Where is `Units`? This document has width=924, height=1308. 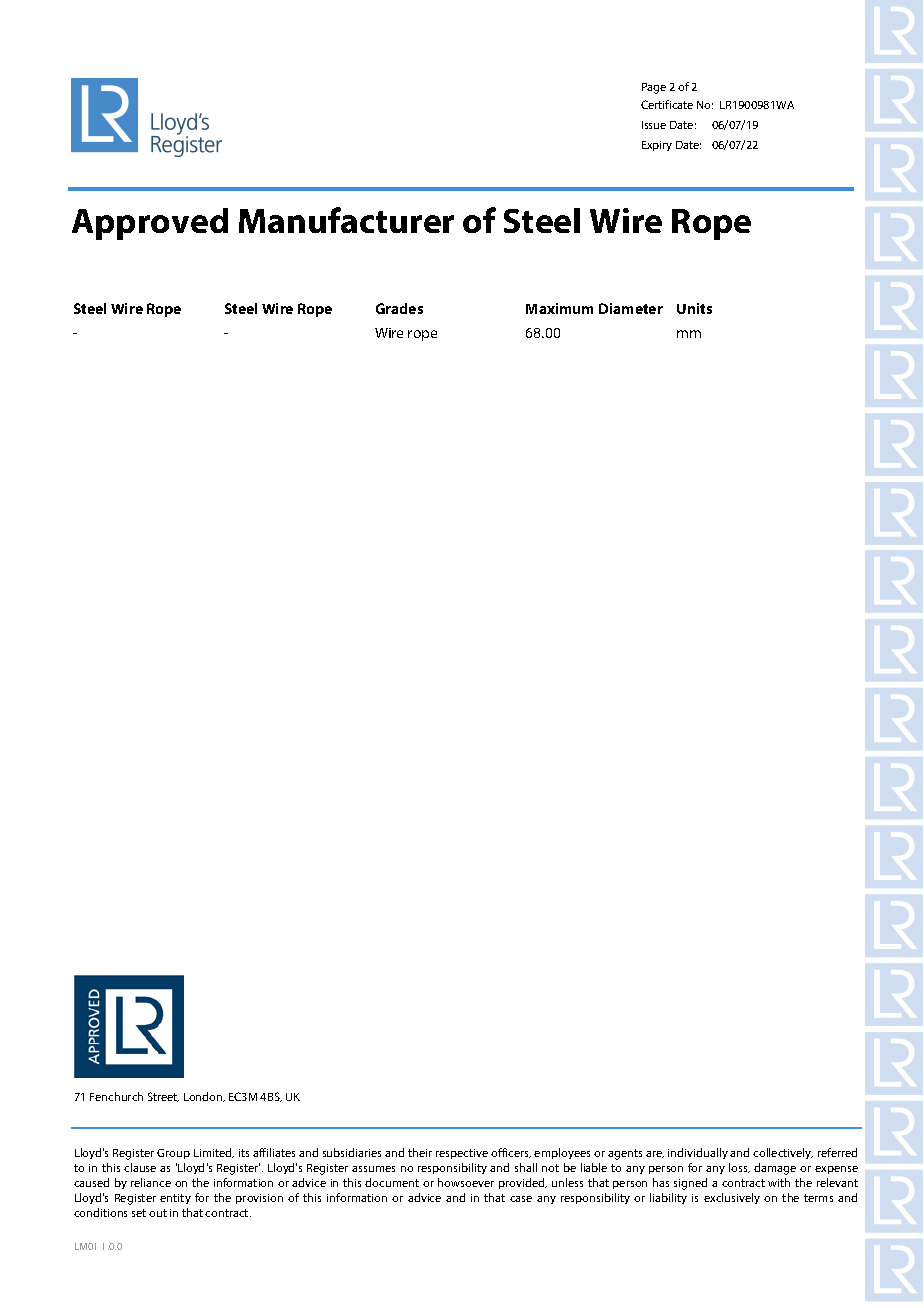 Units is located at coordinates (694, 308).
